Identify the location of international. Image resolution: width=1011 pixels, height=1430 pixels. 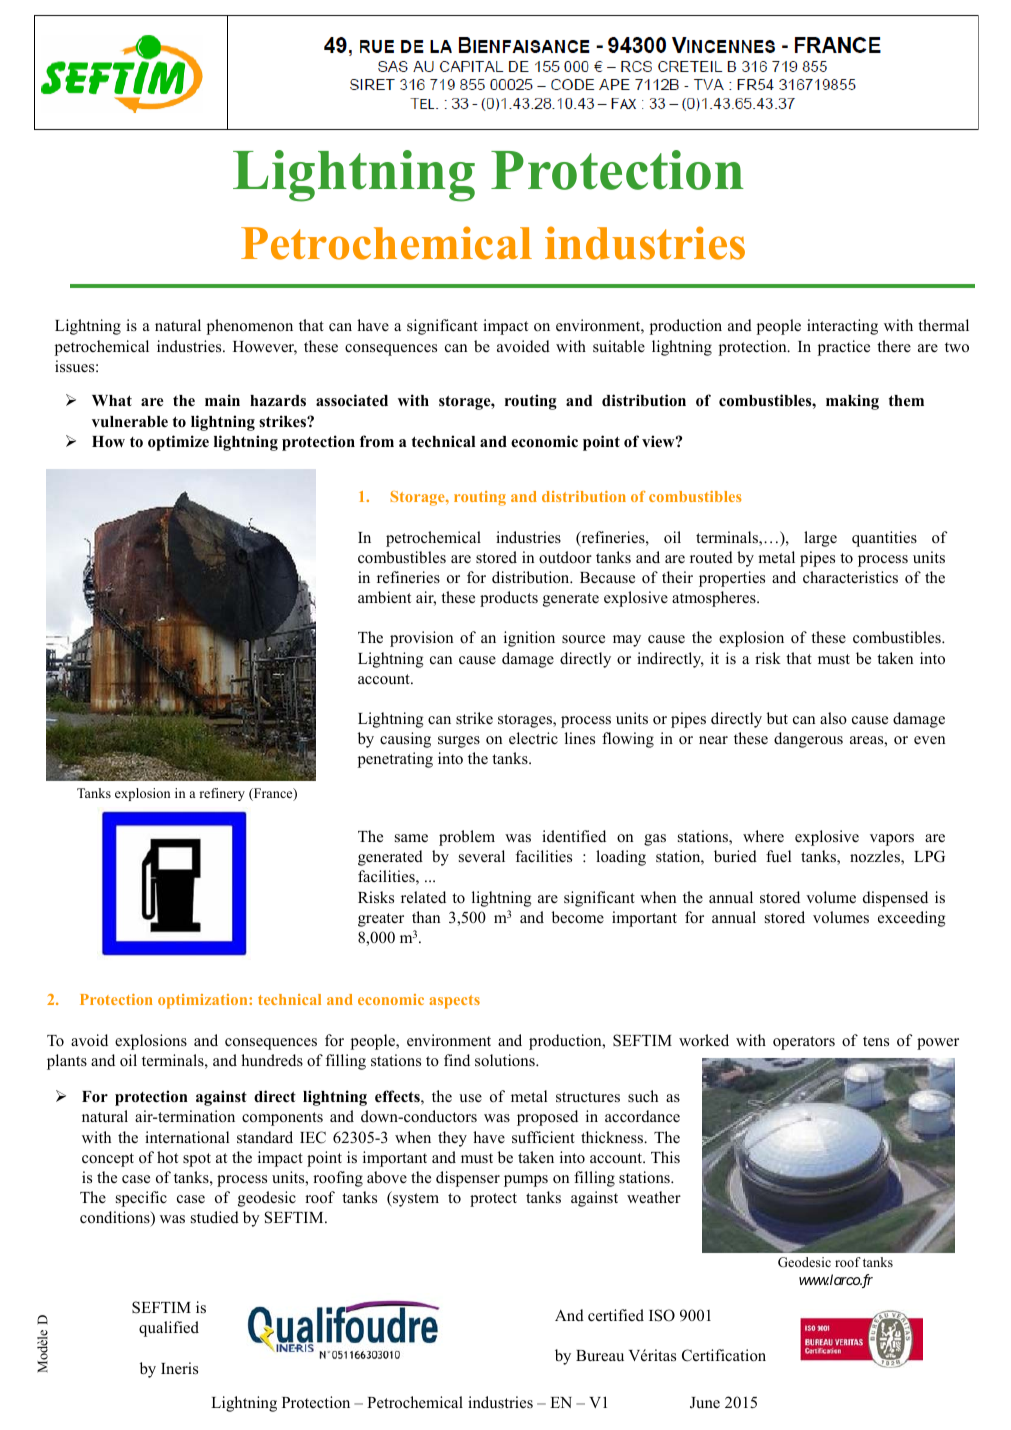
(187, 1137).
